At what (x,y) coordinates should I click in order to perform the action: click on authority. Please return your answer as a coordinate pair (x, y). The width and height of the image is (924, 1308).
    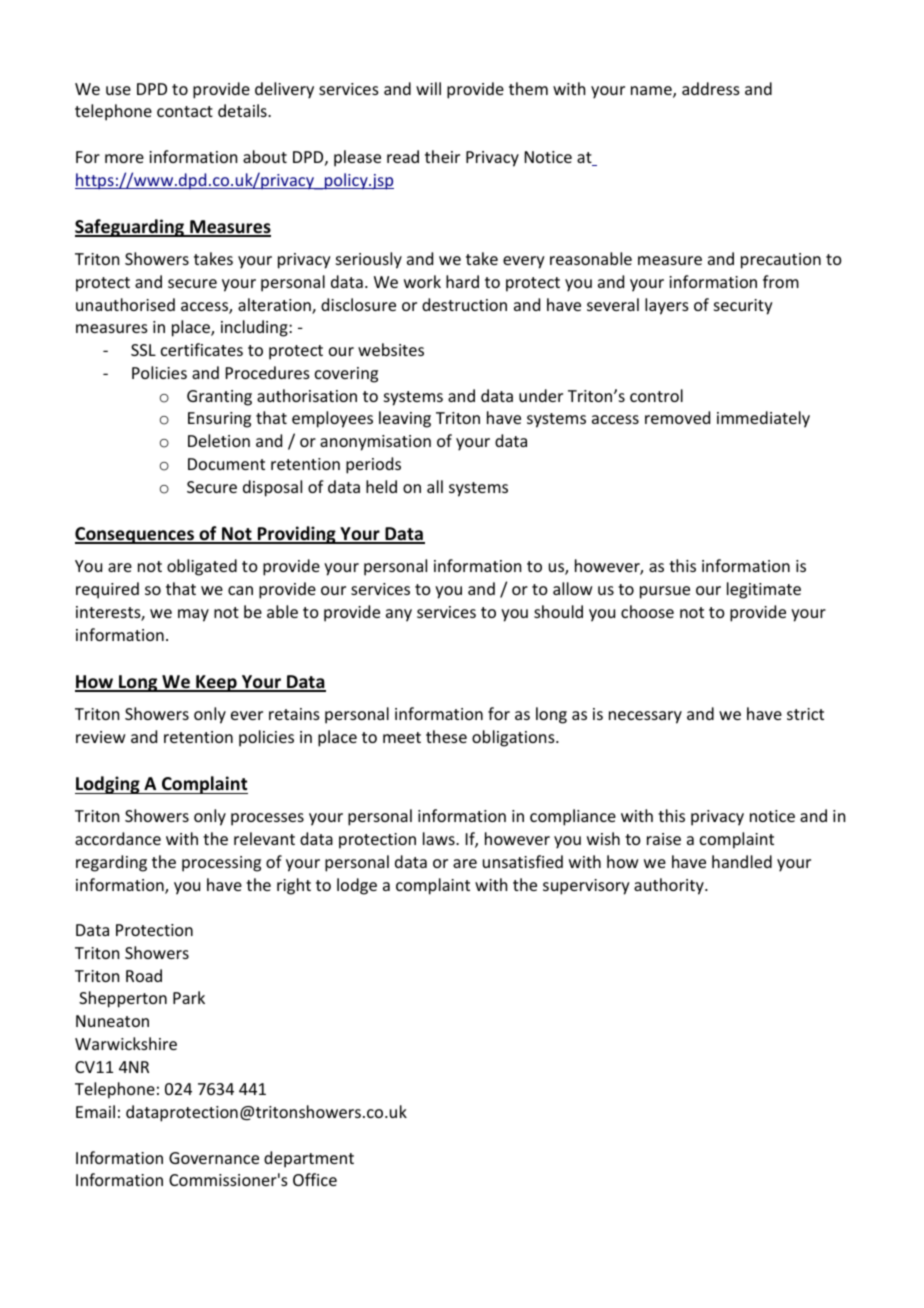
    Looking at the image, I should click on (670, 886).
